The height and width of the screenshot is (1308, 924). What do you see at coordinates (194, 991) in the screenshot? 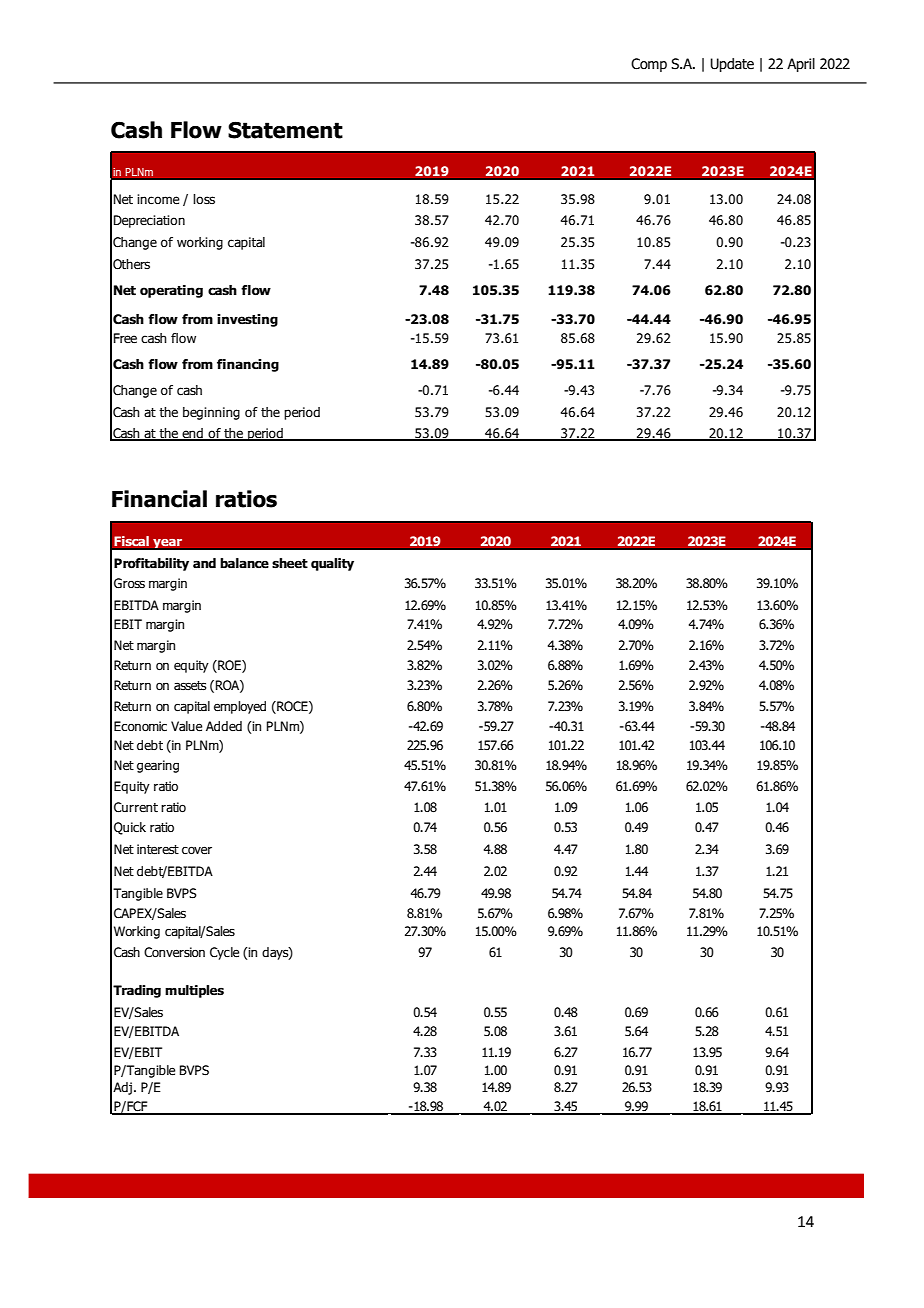
I see `multiples` at bounding box center [194, 991].
